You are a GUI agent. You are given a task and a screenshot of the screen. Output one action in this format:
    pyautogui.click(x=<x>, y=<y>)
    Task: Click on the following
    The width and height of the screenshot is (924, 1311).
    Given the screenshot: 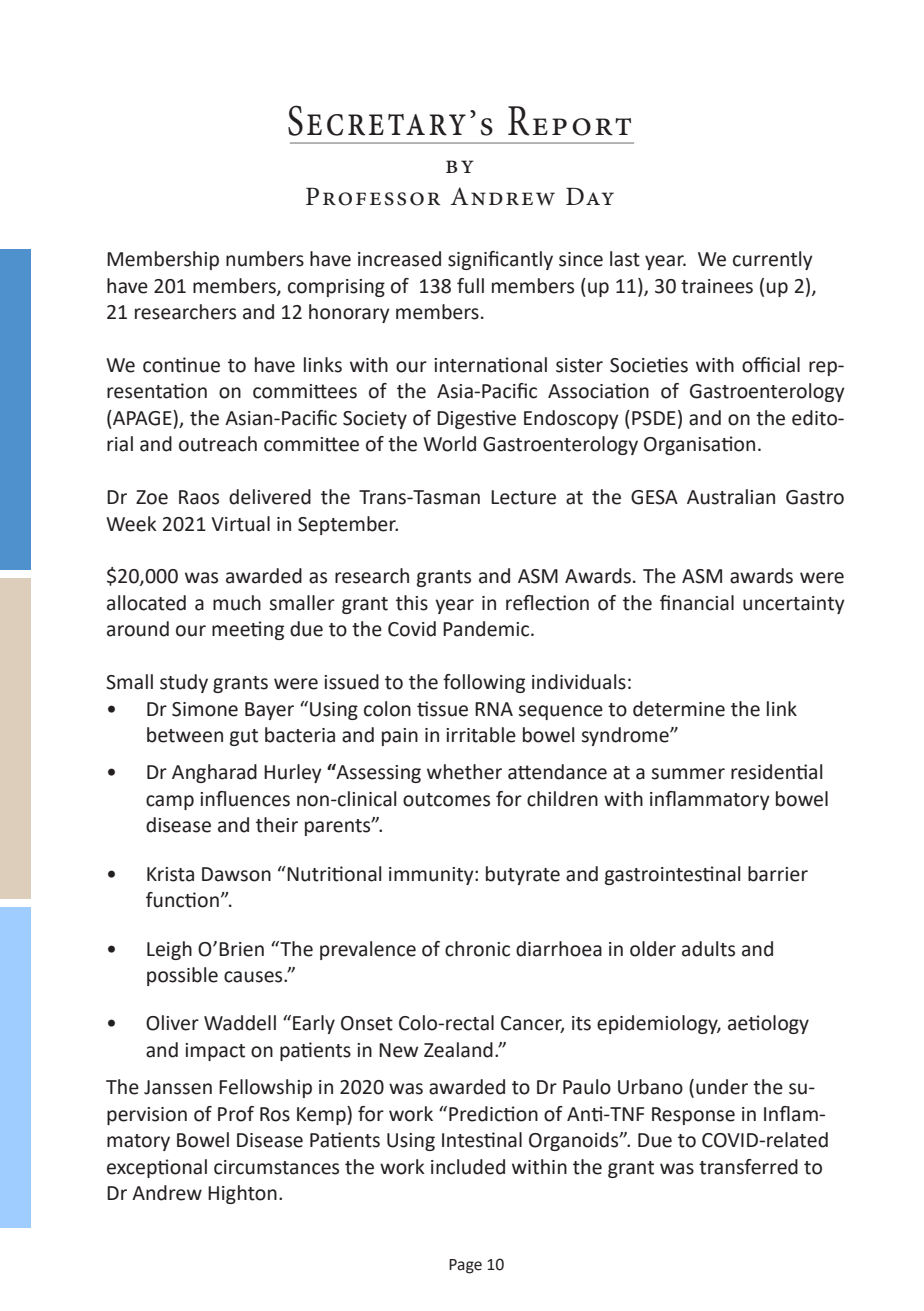 What is the action you would take?
    pyautogui.click(x=484, y=683)
